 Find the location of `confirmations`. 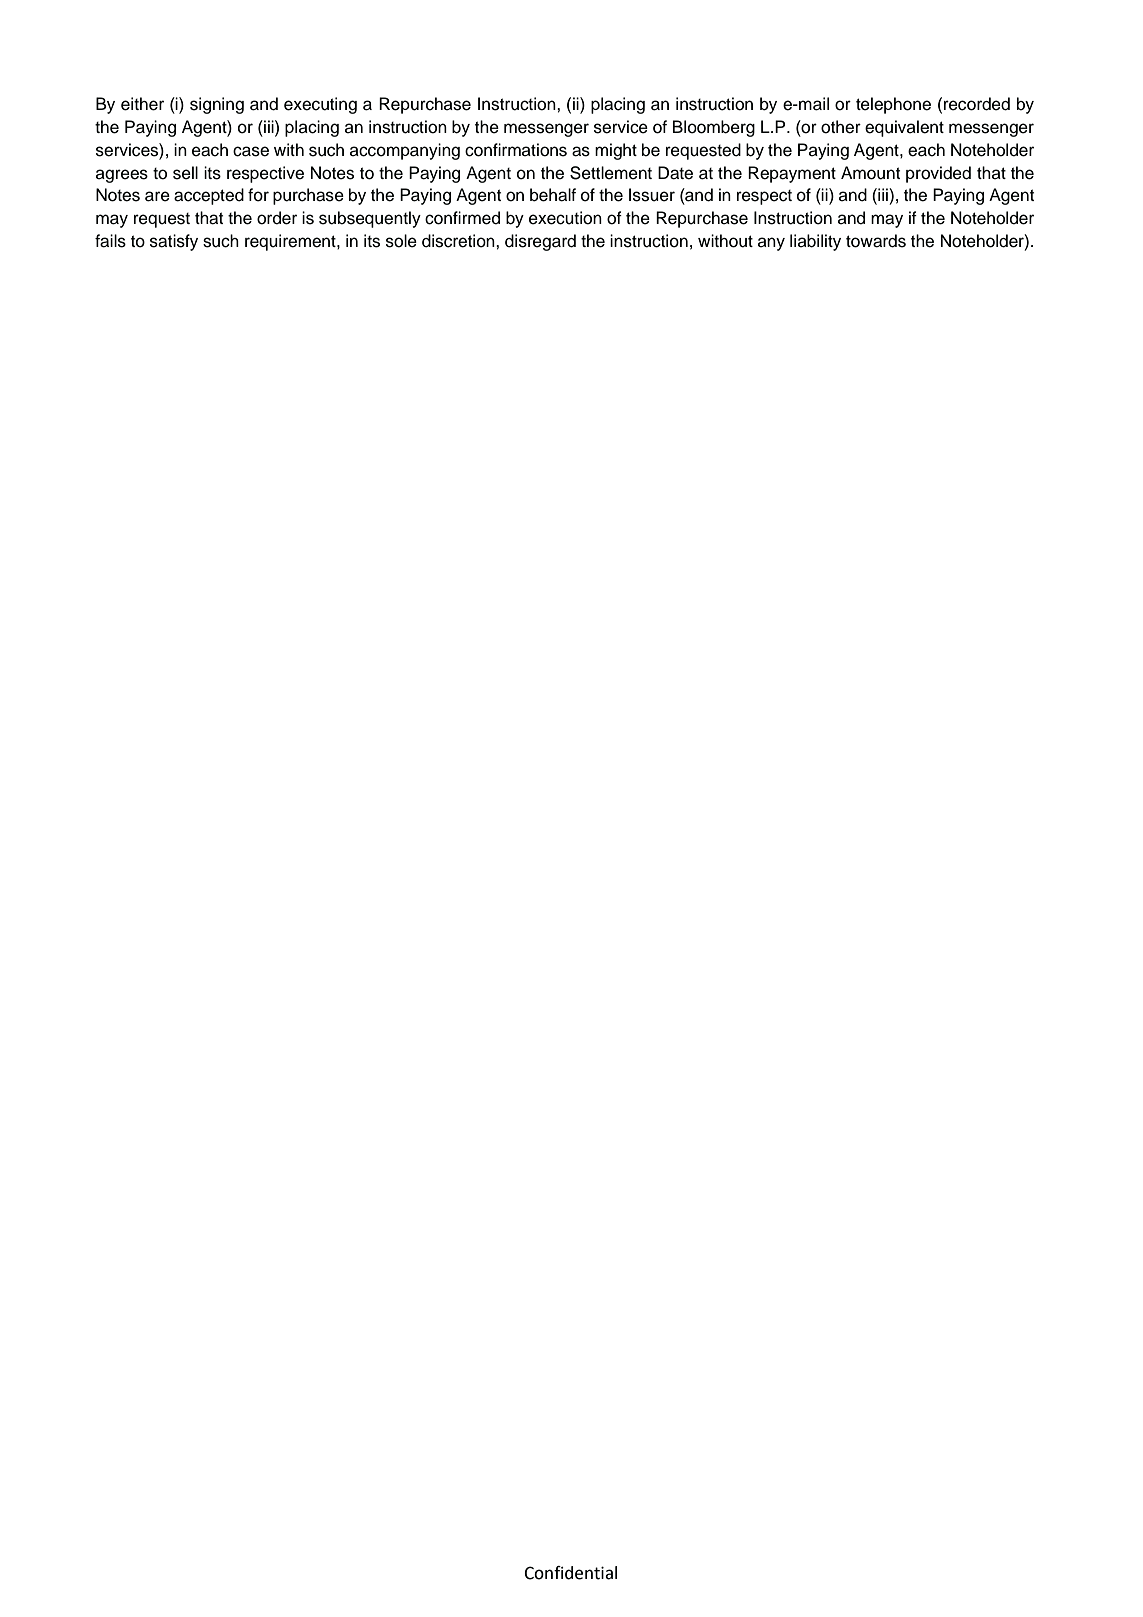

confirmations is located at coordinates (516, 150).
